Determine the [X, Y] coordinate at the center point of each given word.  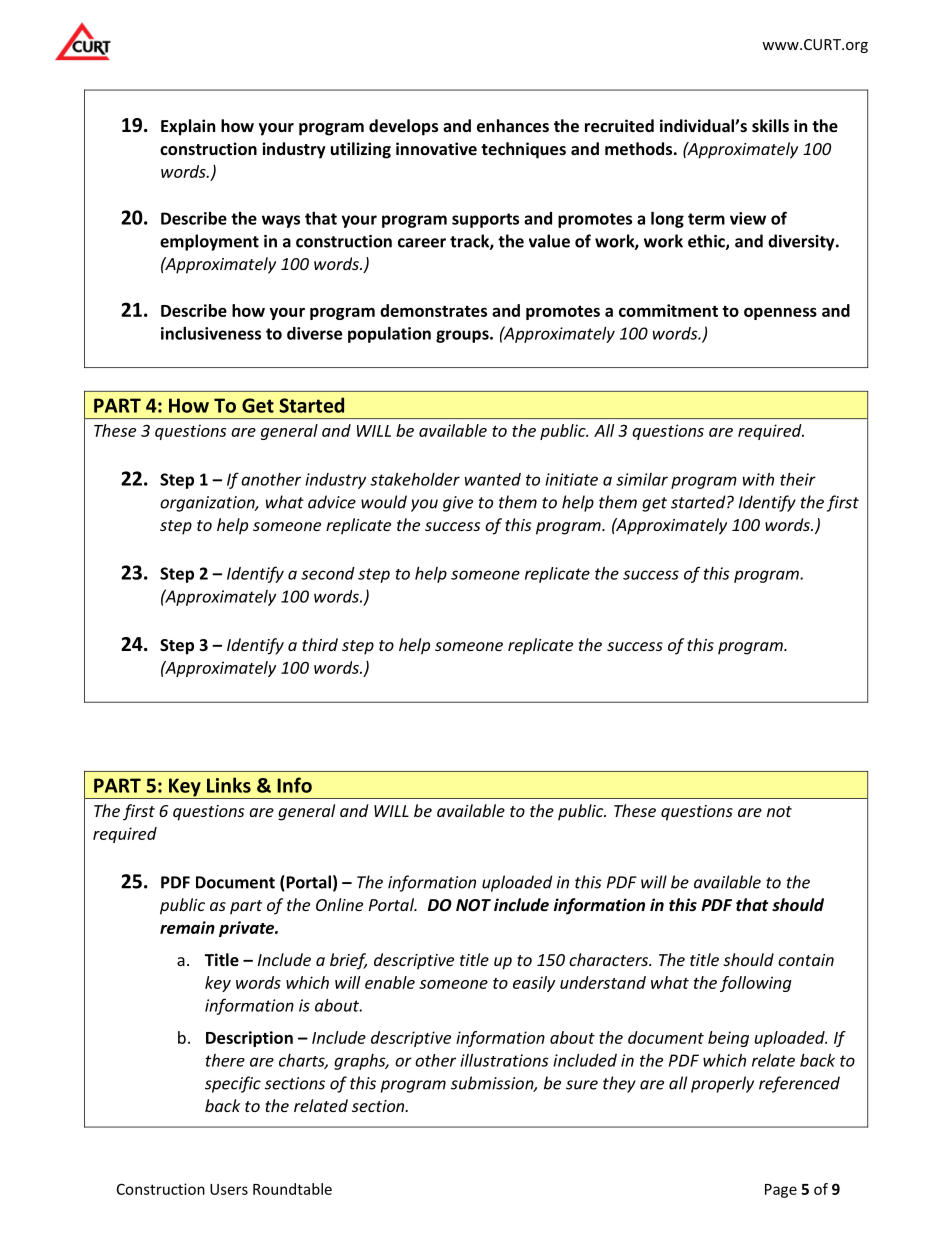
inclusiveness [211, 333]
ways [281, 221]
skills [770, 125]
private [248, 929]
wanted [493, 479]
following [756, 984]
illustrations [504, 1060]
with [758, 479]
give [458, 504]
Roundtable [292, 1189]
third [320, 644]
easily [534, 984]
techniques [523, 150]
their [798, 479]
